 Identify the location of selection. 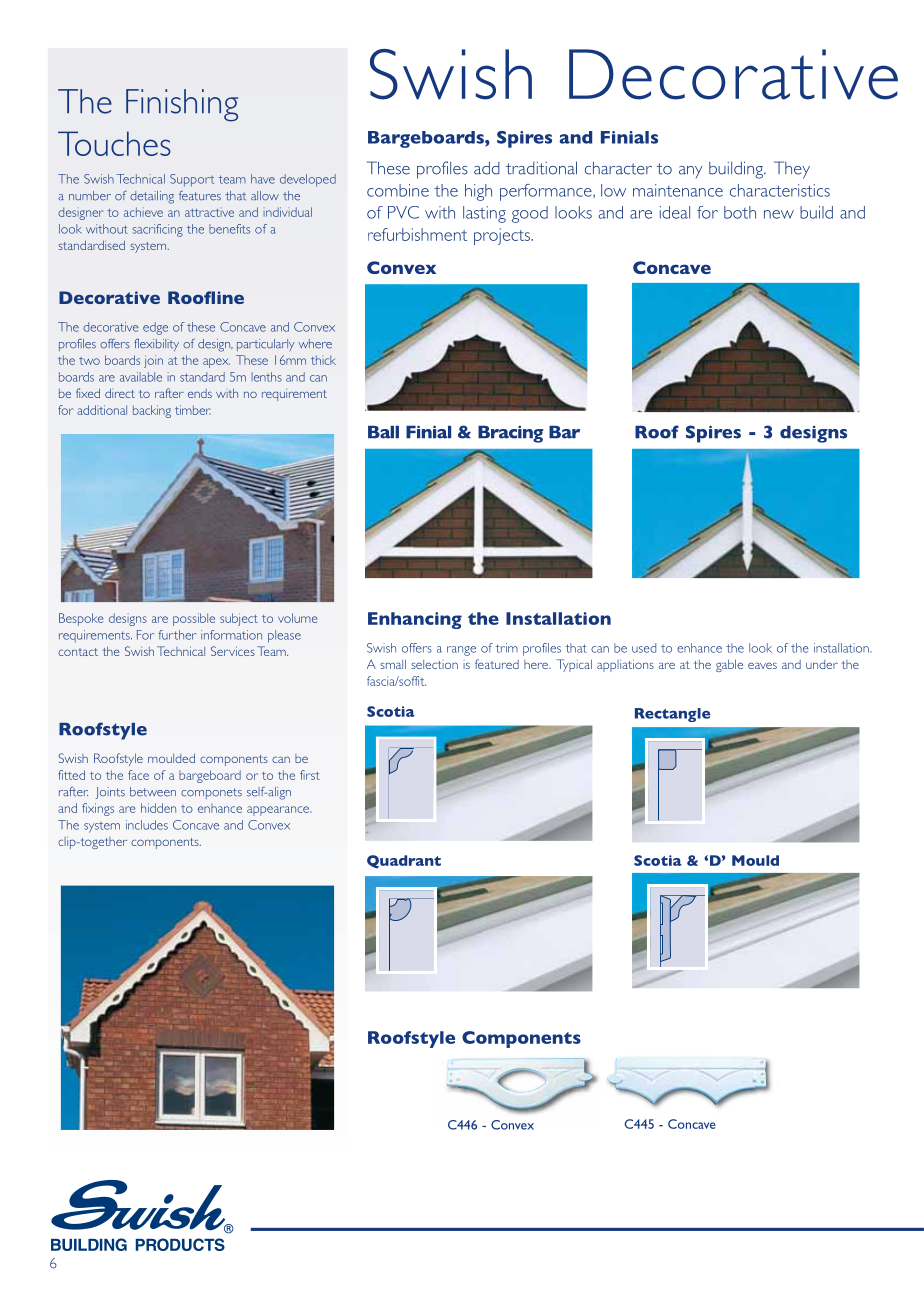
(434, 664).
